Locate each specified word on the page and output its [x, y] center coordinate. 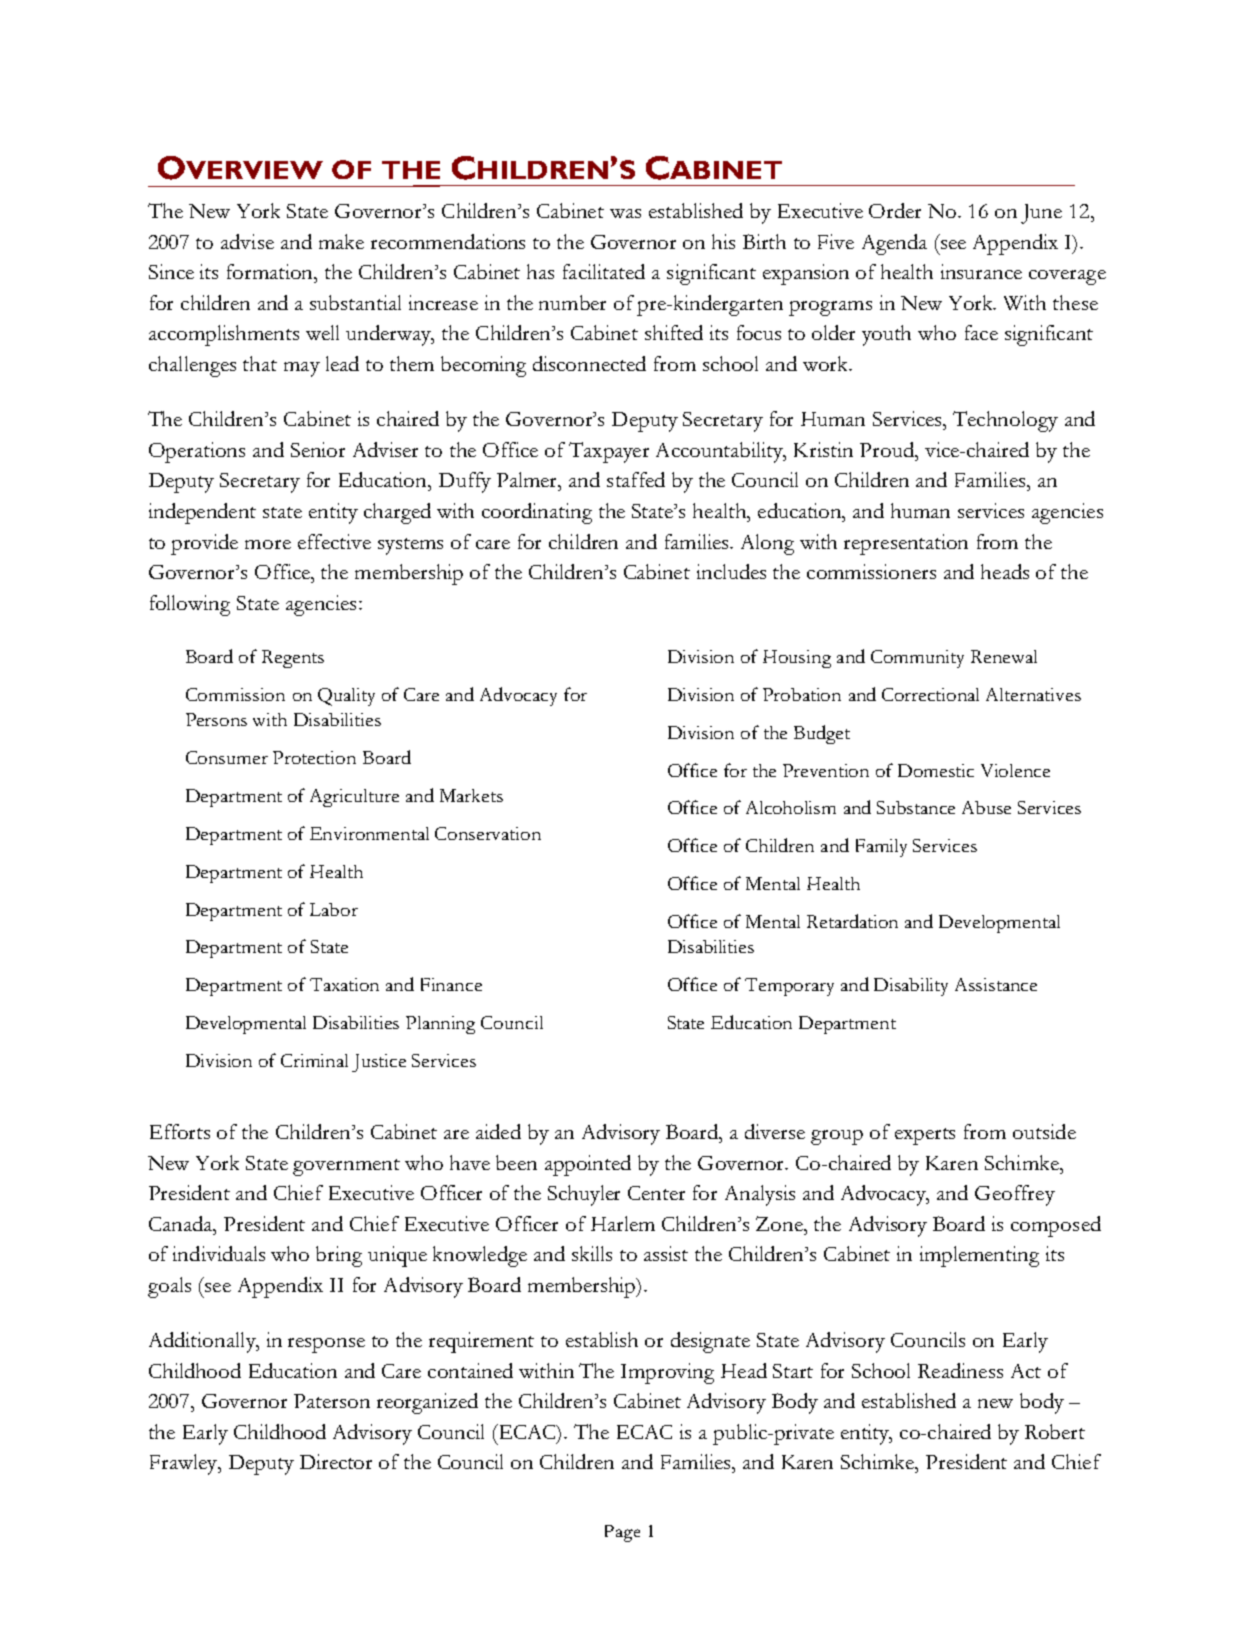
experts [925, 1136]
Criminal [314, 1060]
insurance [981, 271]
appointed [588, 1165]
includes [731, 571]
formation [271, 271]
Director [336, 1461]
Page [622, 1533]
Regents [293, 659]
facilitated [604, 271]
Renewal [1004, 656]
